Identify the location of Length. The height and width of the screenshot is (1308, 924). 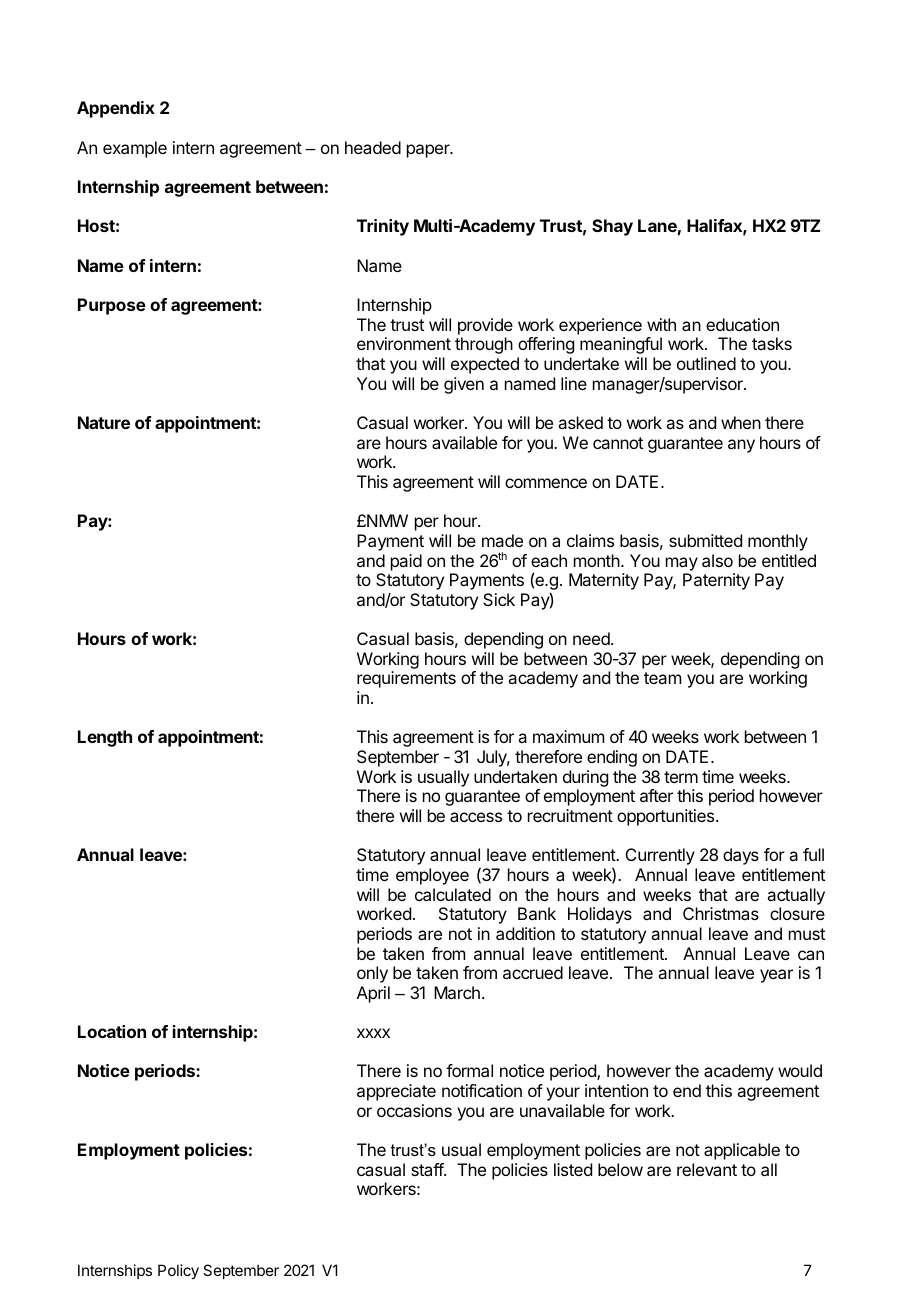
(105, 738).
